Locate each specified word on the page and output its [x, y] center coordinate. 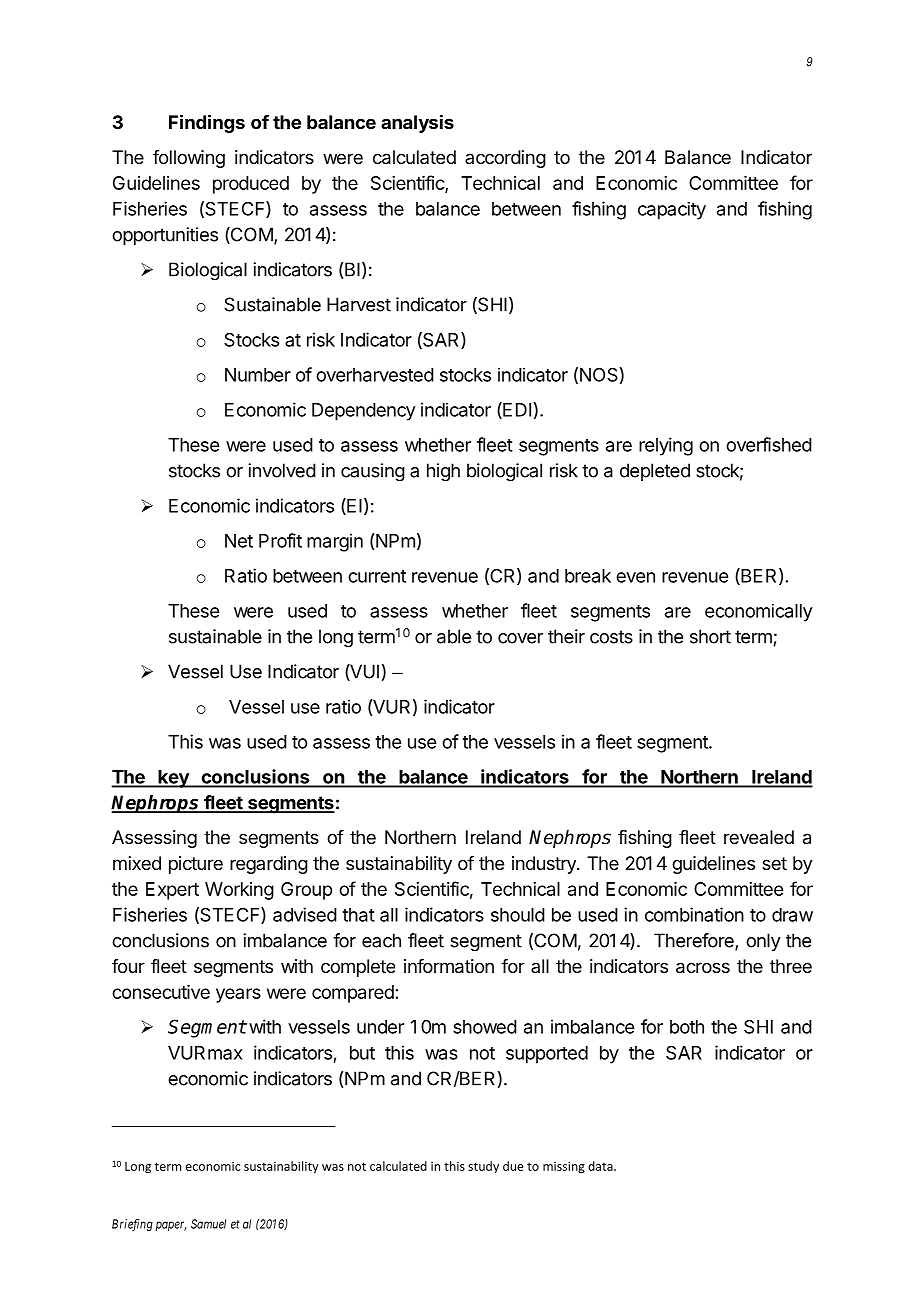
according [505, 159]
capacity [672, 211]
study [483, 1167]
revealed [759, 837]
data [601, 1166]
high [443, 472]
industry [545, 865]
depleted [655, 472]
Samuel [208, 1224]
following [189, 159]
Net [239, 541]
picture [196, 865]
